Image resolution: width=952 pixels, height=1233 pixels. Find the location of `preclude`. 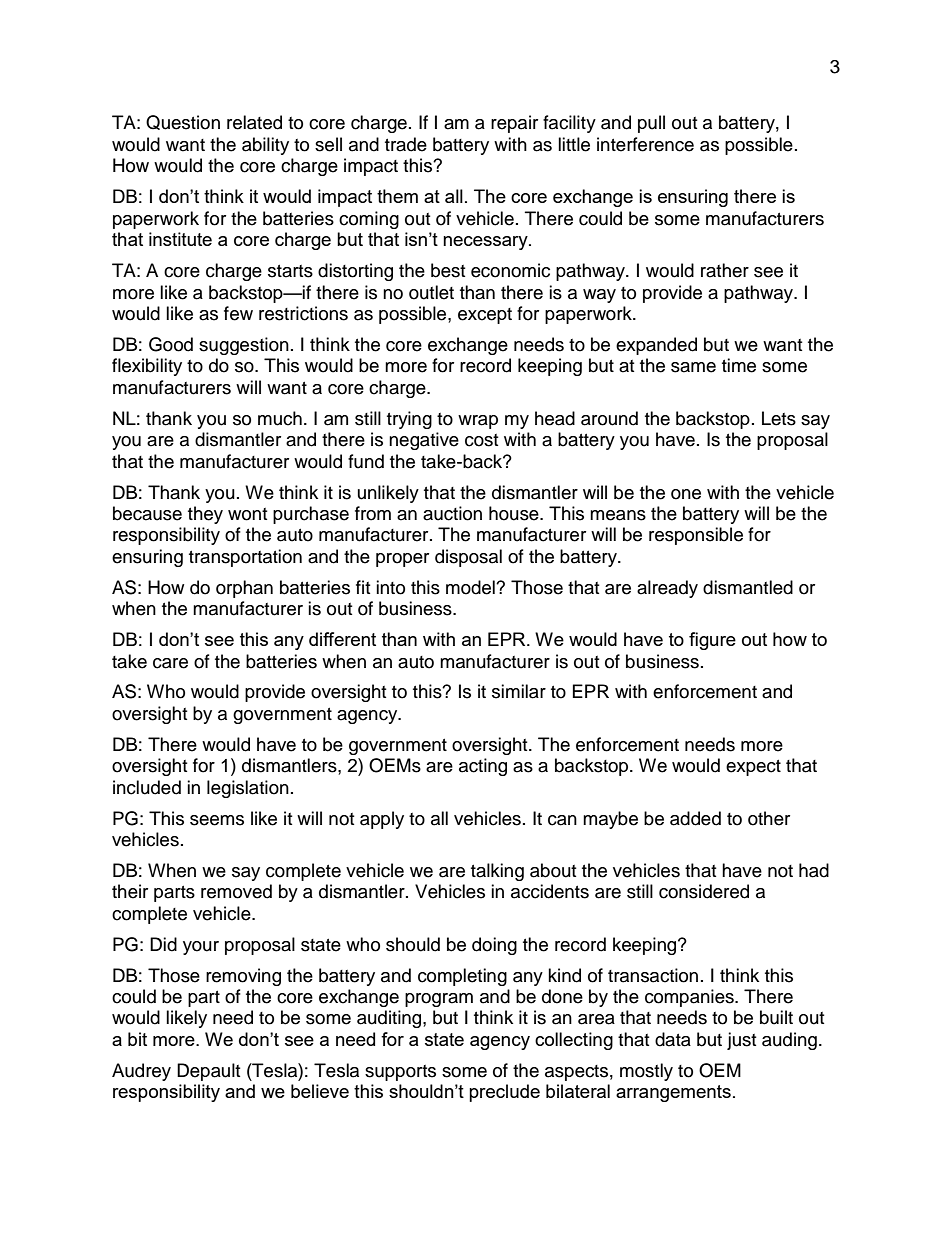

preclude is located at coordinates (504, 1093).
